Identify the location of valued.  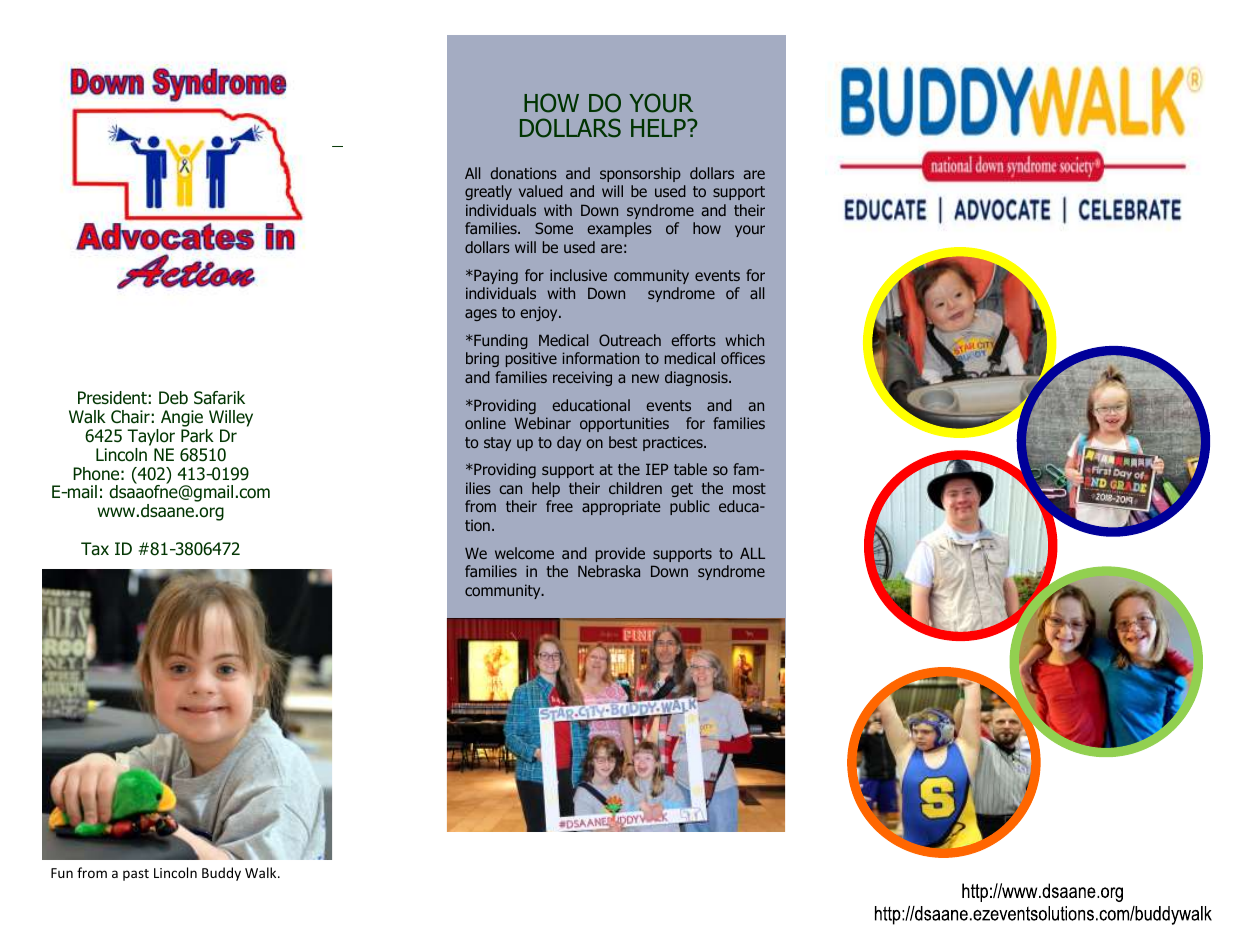
(541, 191).
